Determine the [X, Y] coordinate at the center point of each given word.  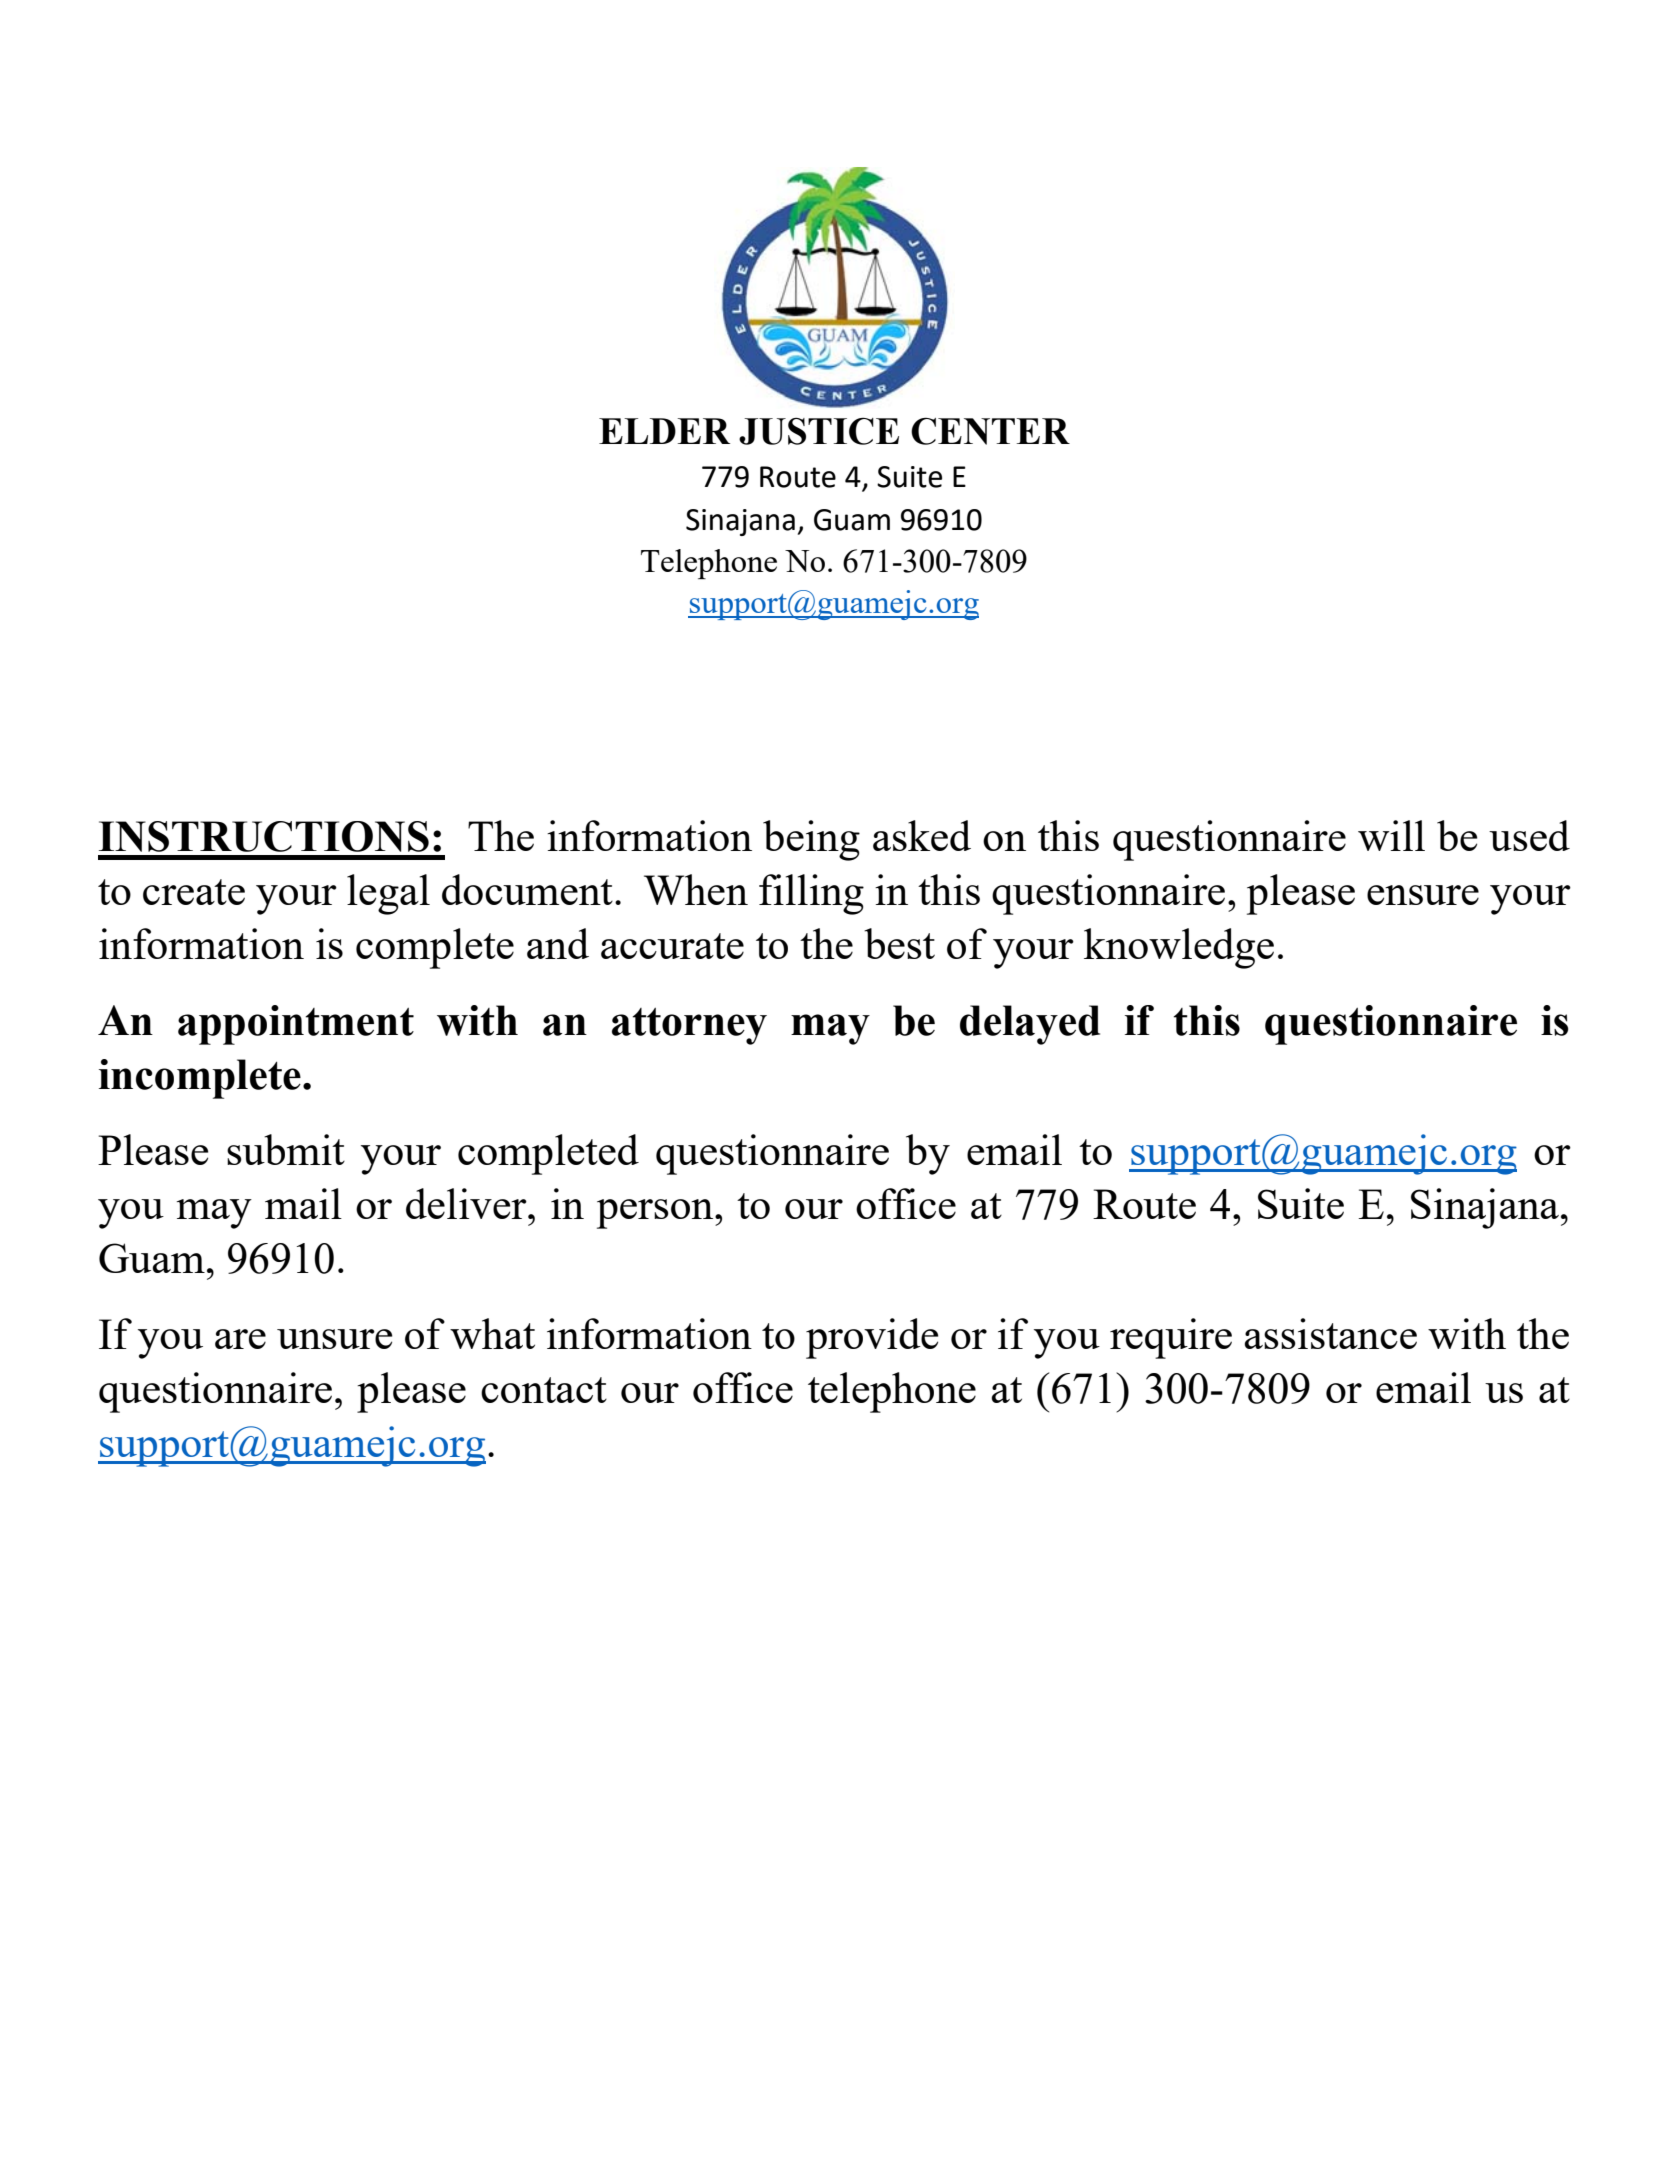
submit [286, 1149]
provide [872, 1338]
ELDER [664, 431]
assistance [1330, 1333]
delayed [1030, 1025]
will [1391, 835]
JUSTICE [819, 431]
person [656, 1214]
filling [811, 894]
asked [922, 835]
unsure [335, 1339]
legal [388, 894]
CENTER [990, 431]
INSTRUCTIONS [264, 836]
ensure [1423, 895]
